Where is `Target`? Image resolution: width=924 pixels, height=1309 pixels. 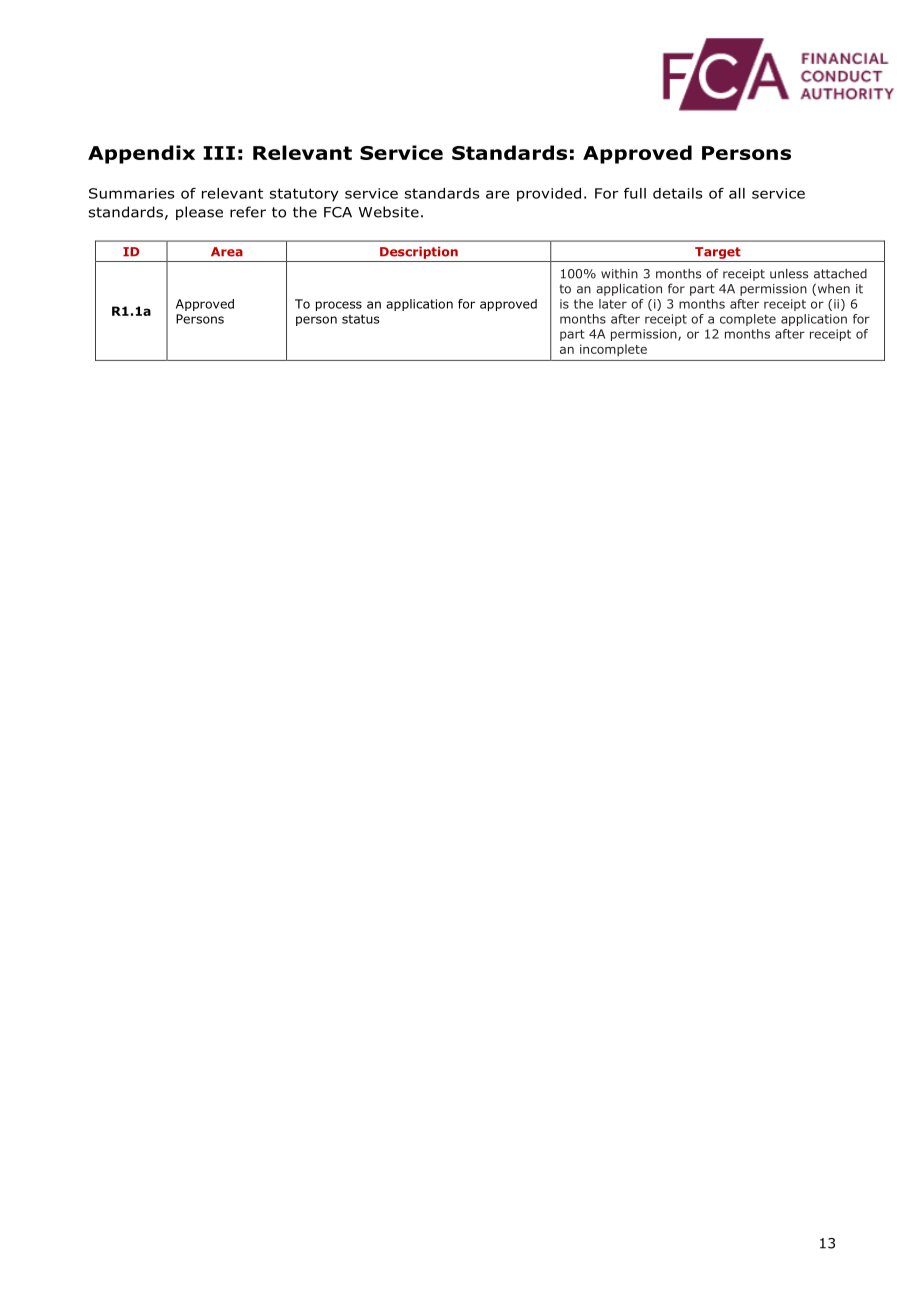 Target is located at coordinates (718, 253).
